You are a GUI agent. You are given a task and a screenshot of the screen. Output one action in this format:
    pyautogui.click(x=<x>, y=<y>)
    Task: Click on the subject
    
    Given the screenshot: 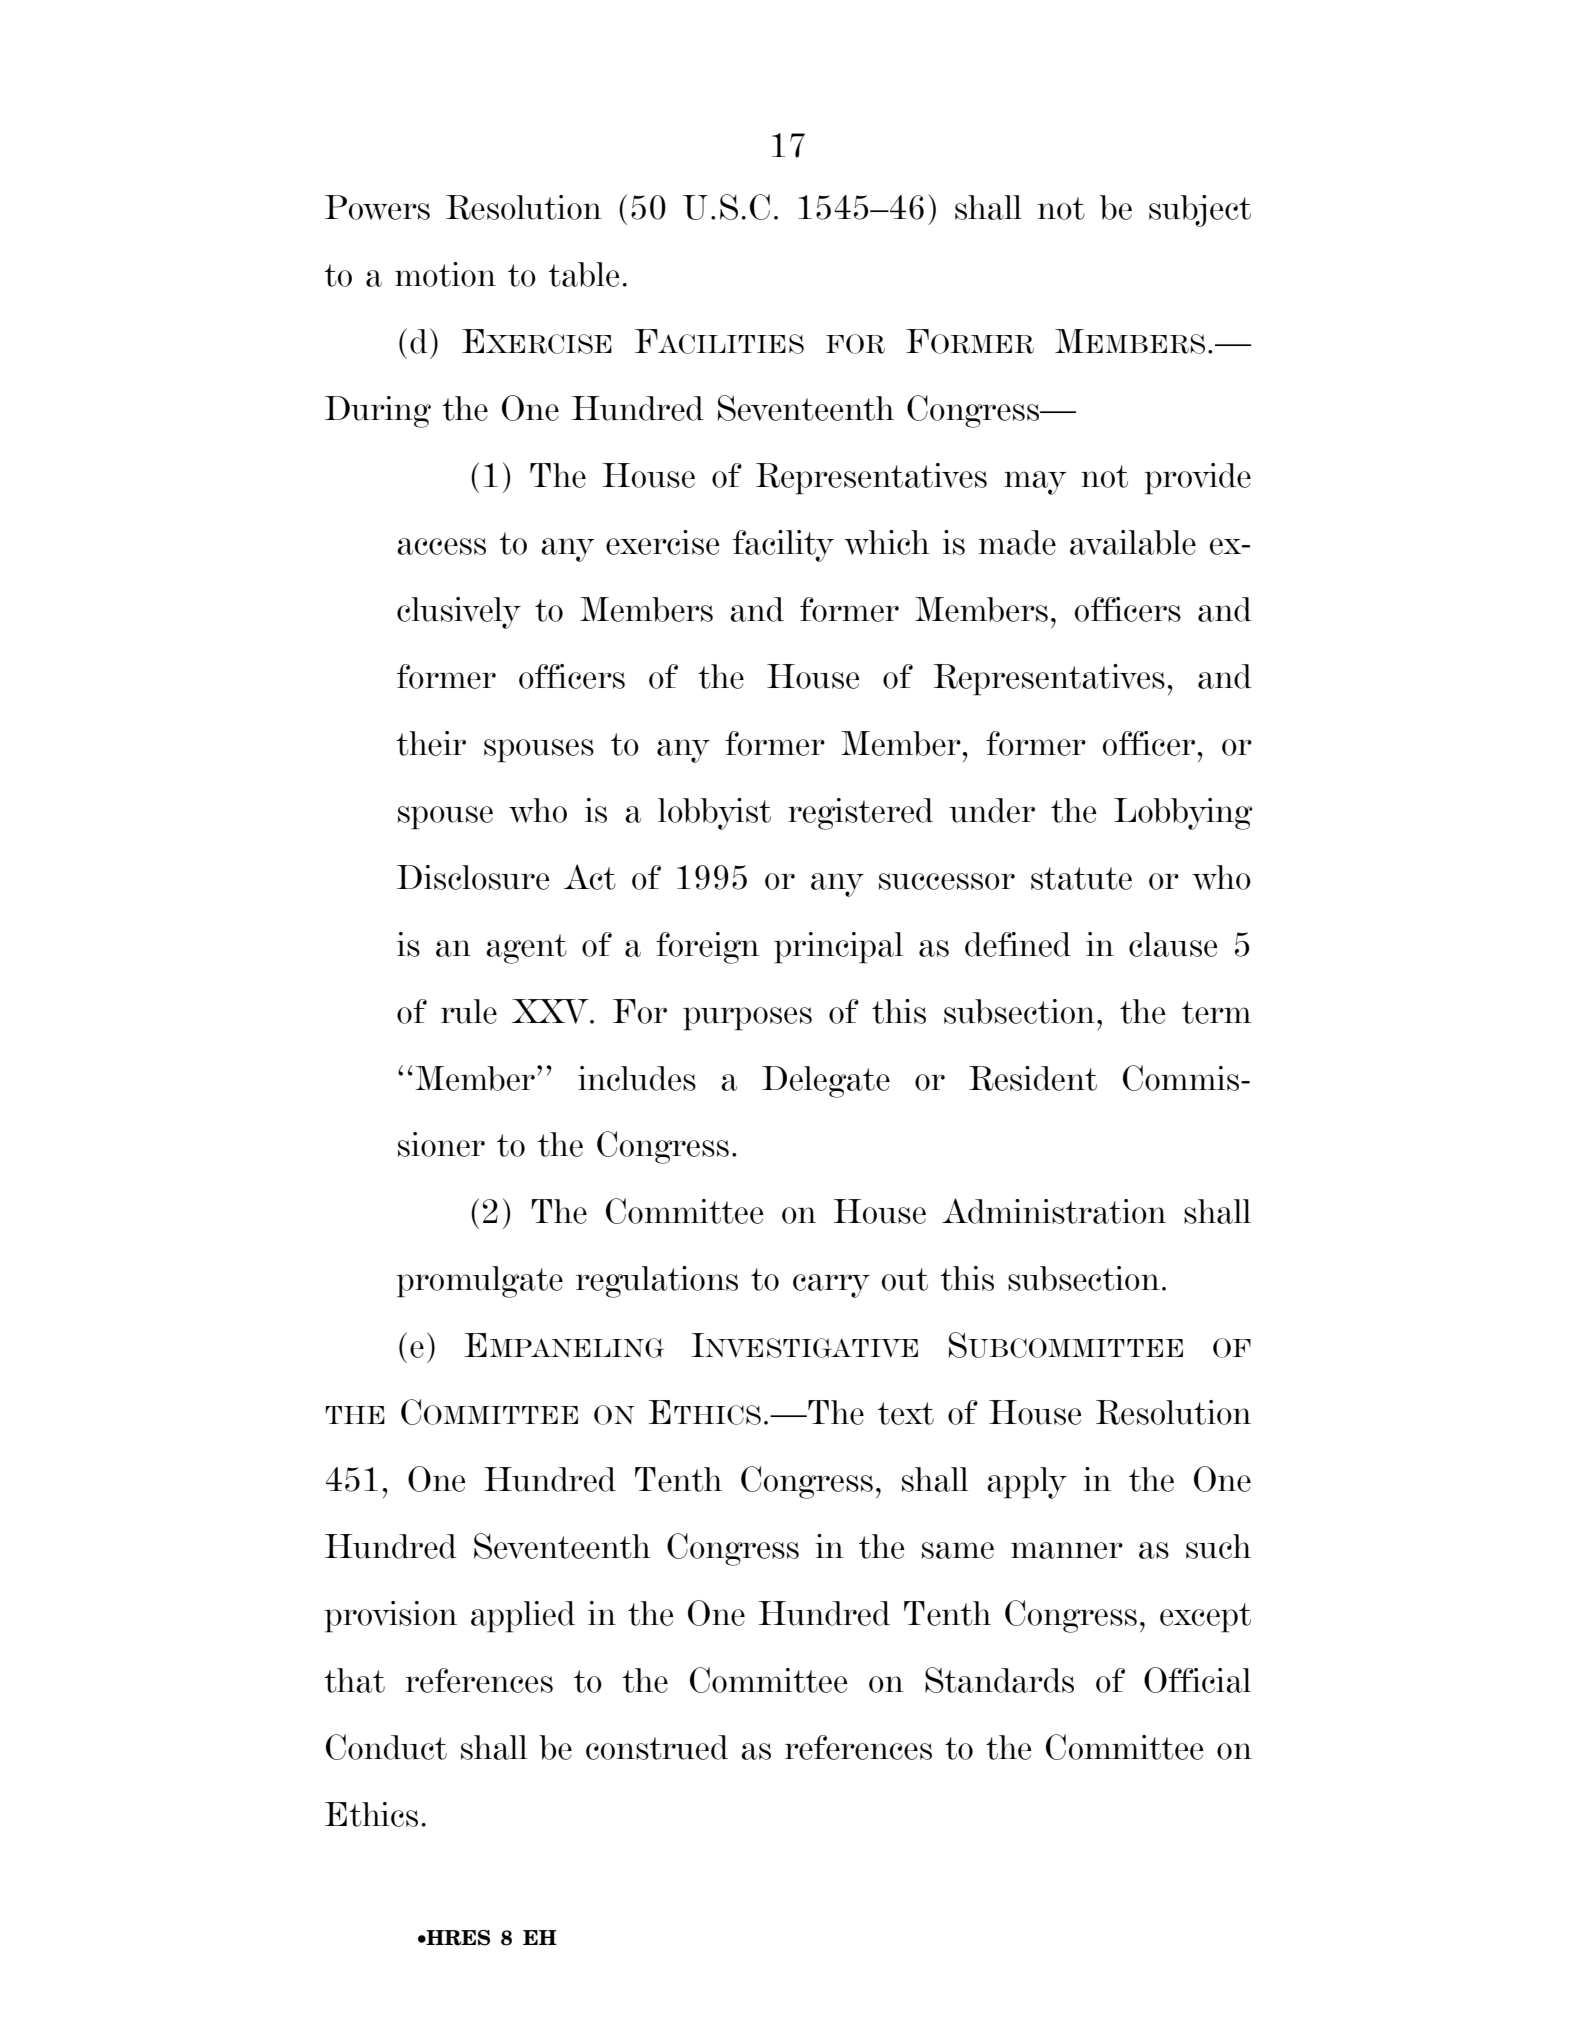 What is the action you would take?
    pyautogui.click(x=1200, y=211)
